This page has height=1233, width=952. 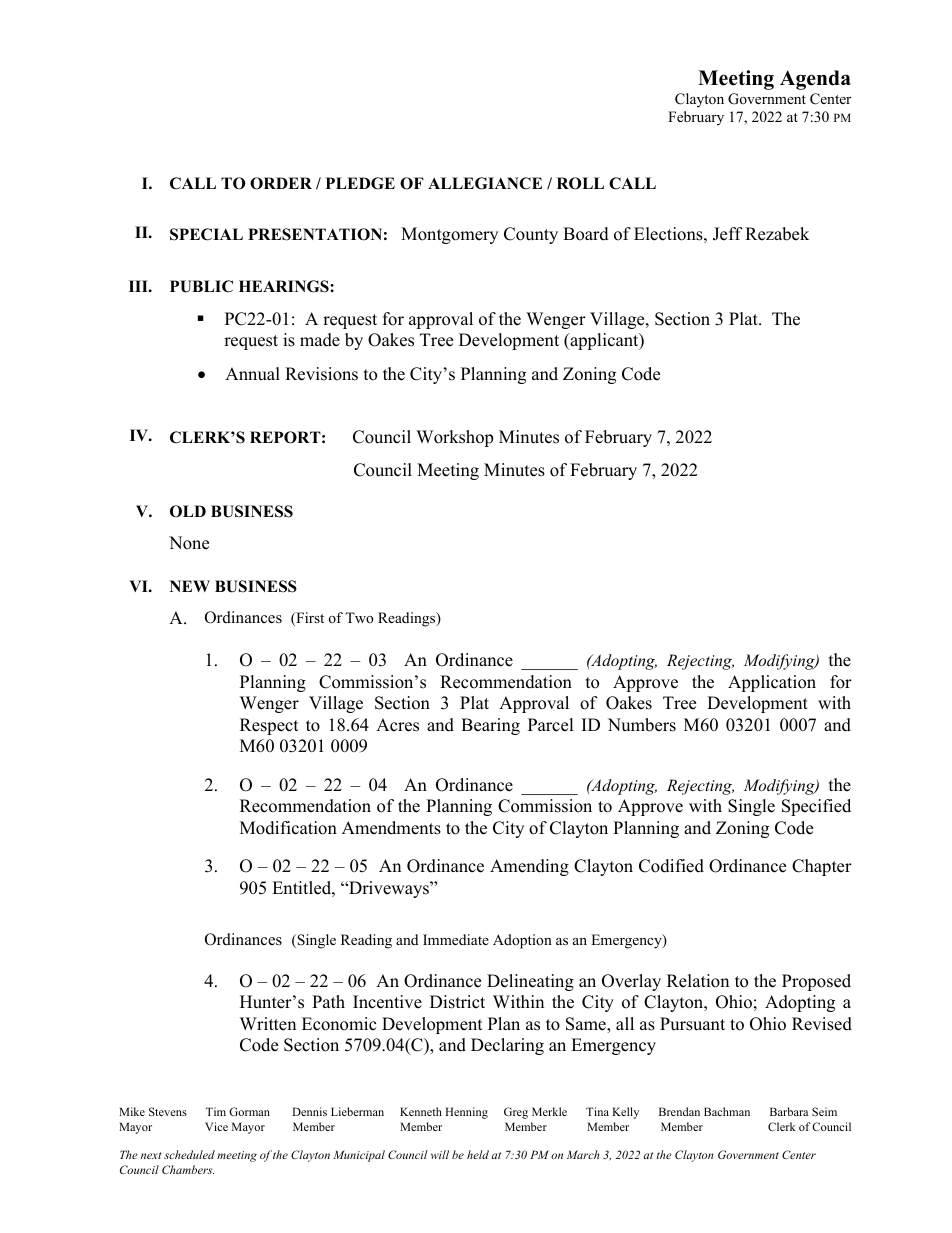 I want to click on ALLEGIANCE, so click(x=485, y=183).
